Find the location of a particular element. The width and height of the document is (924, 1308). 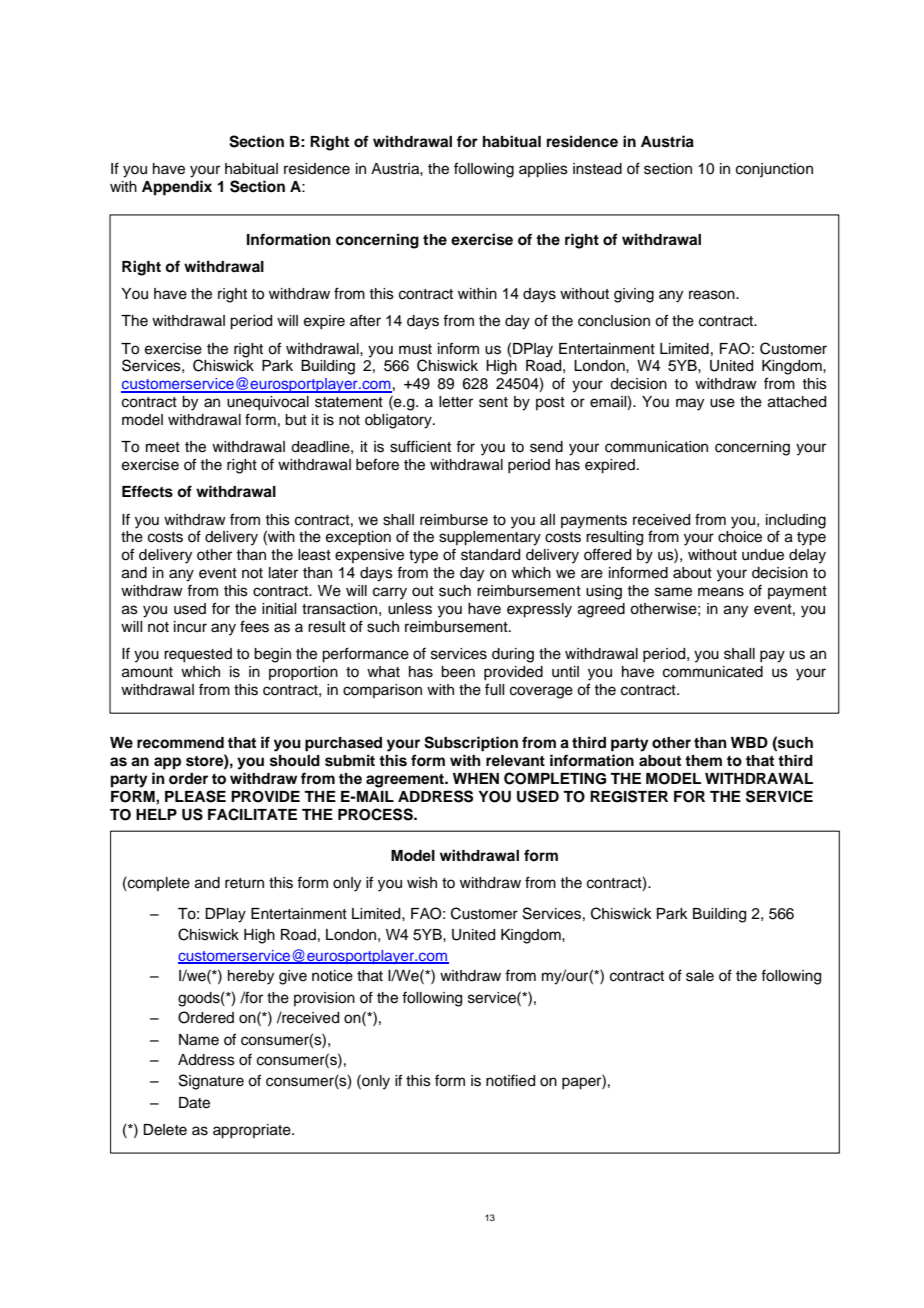

FACILITATE is located at coordinates (252, 814).
